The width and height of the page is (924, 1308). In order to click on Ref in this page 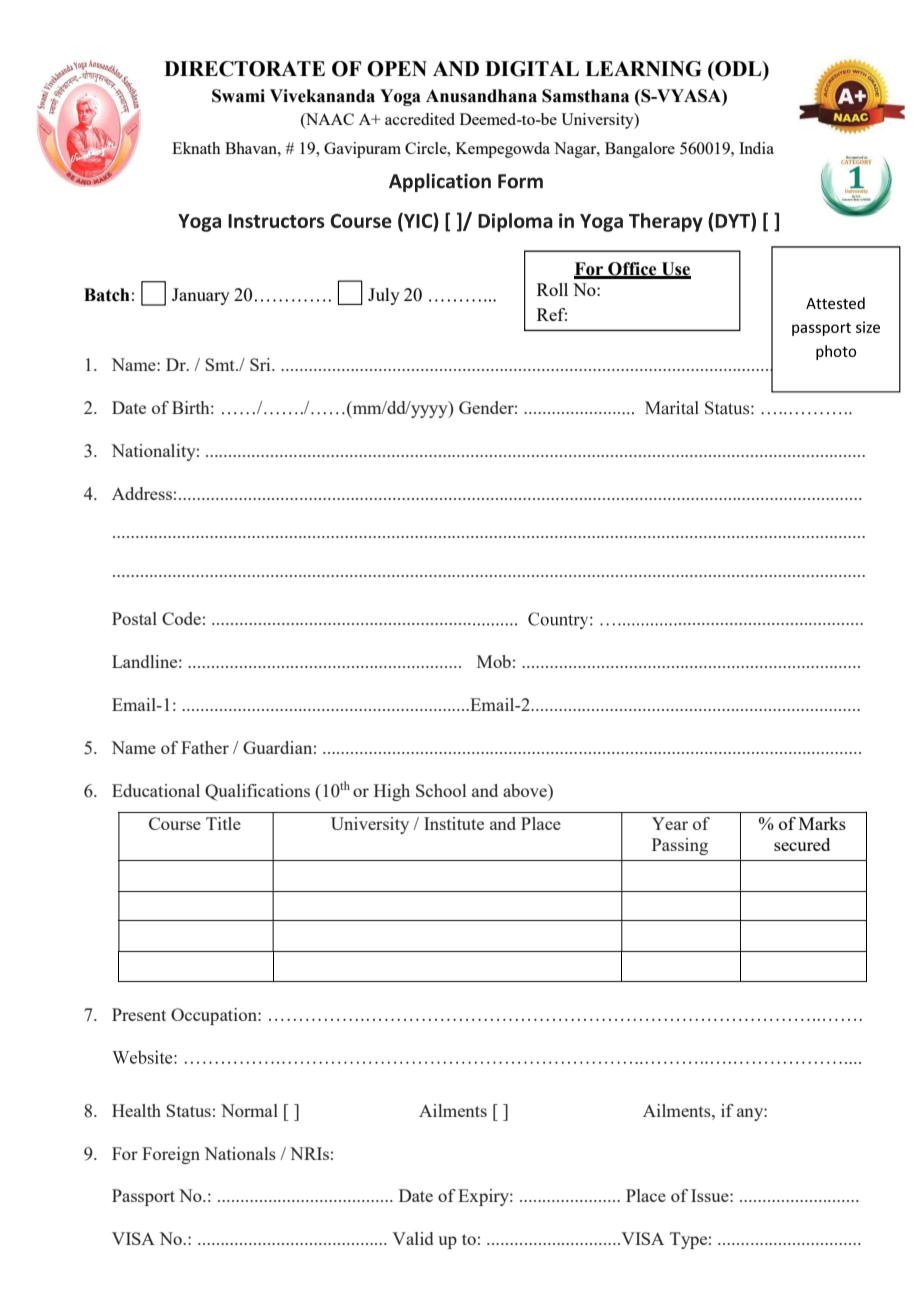, I will do `click(552, 314)`.
